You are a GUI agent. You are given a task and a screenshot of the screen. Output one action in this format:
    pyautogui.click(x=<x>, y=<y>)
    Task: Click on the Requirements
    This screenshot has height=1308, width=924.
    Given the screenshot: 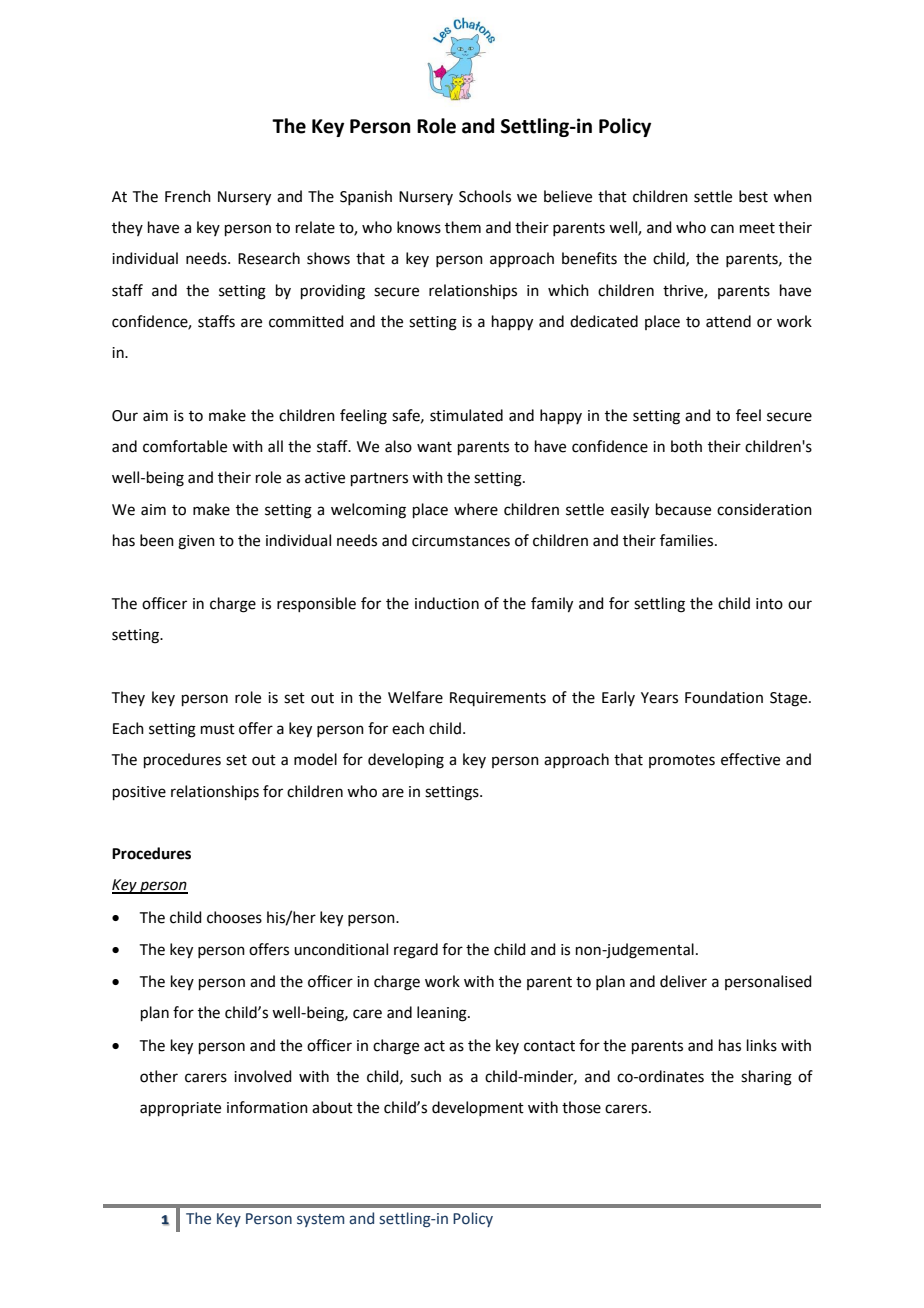 What is the action you would take?
    pyautogui.click(x=498, y=699)
